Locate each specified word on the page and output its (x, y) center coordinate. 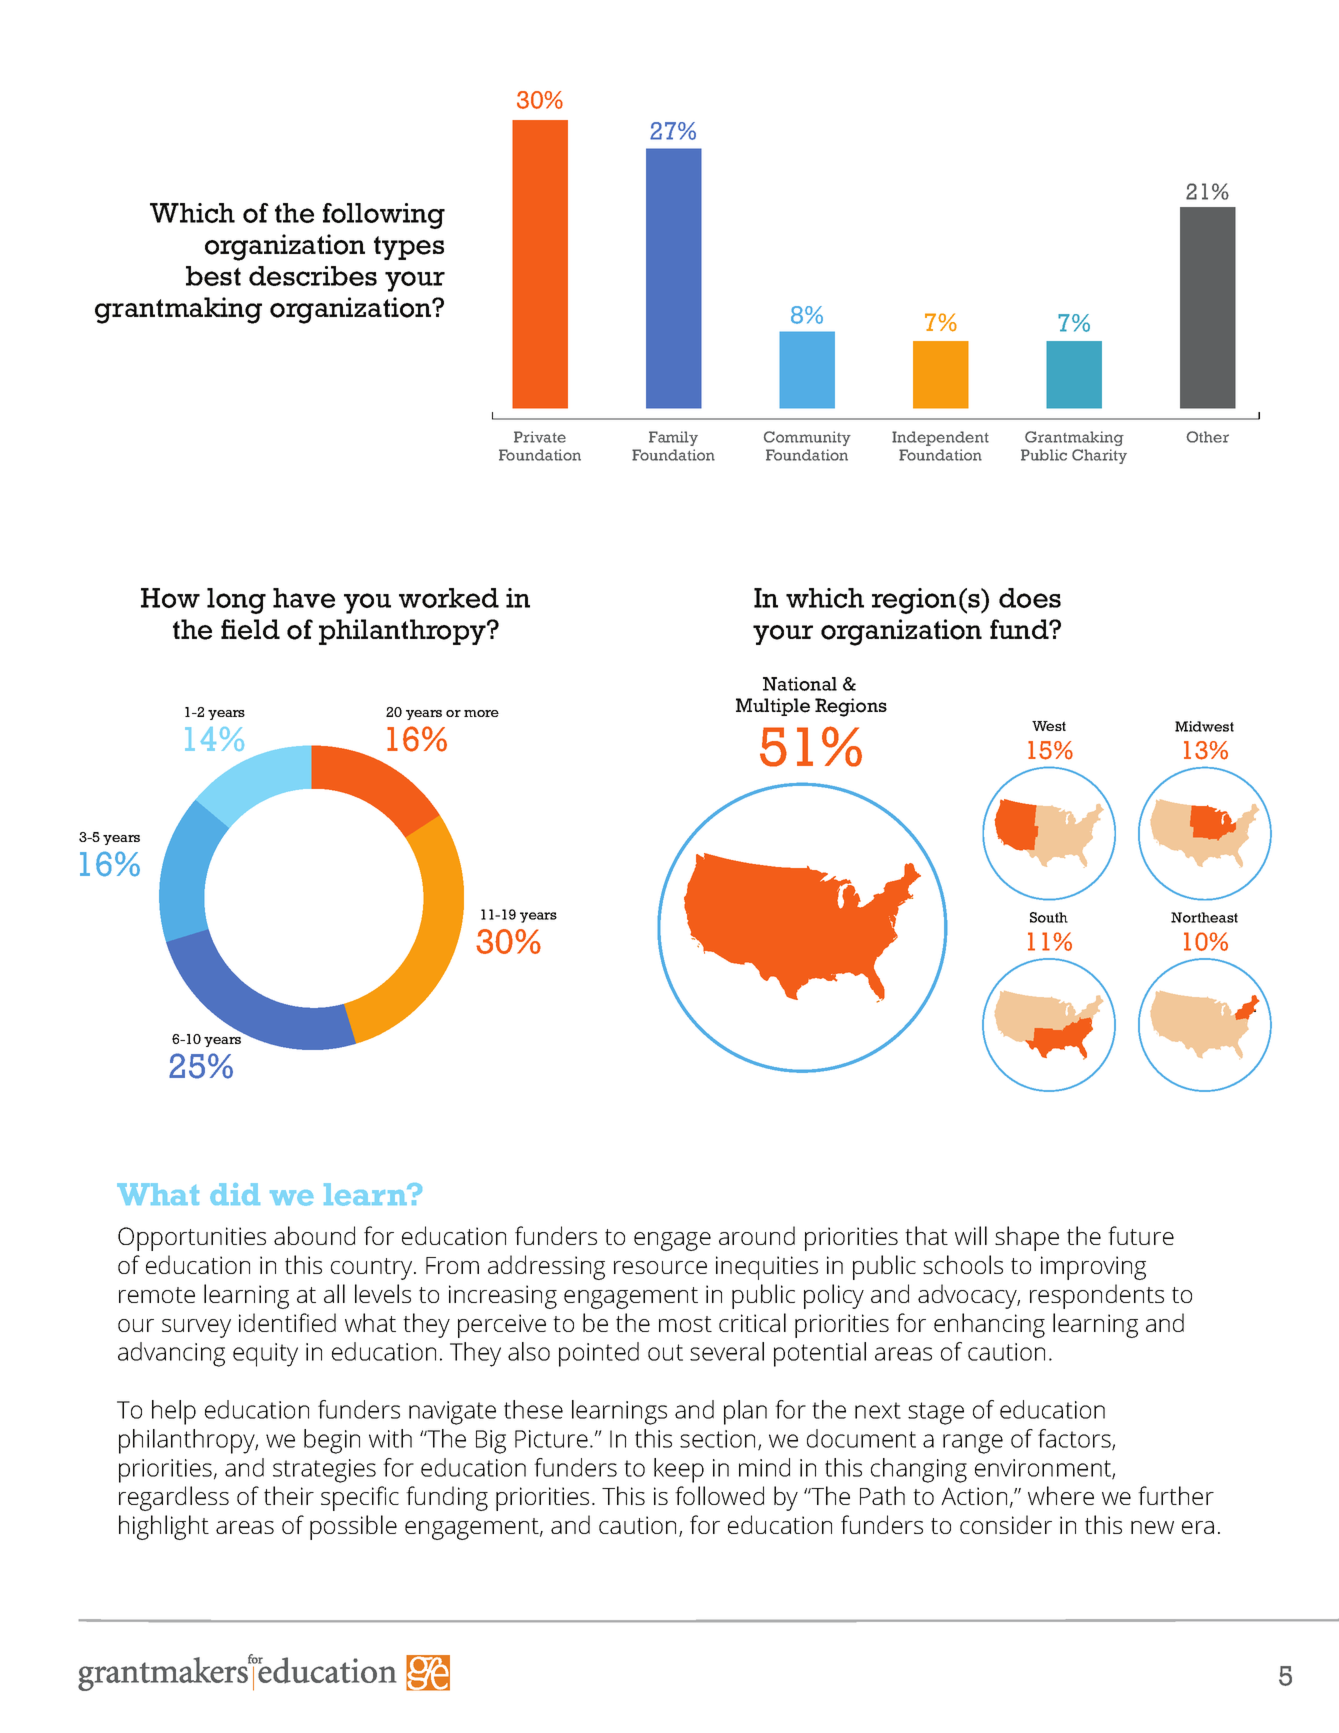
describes (313, 276)
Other (1208, 437)
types (409, 248)
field (250, 629)
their (289, 1495)
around (757, 1235)
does (1030, 598)
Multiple (773, 707)
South (1049, 917)
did (235, 1194)
